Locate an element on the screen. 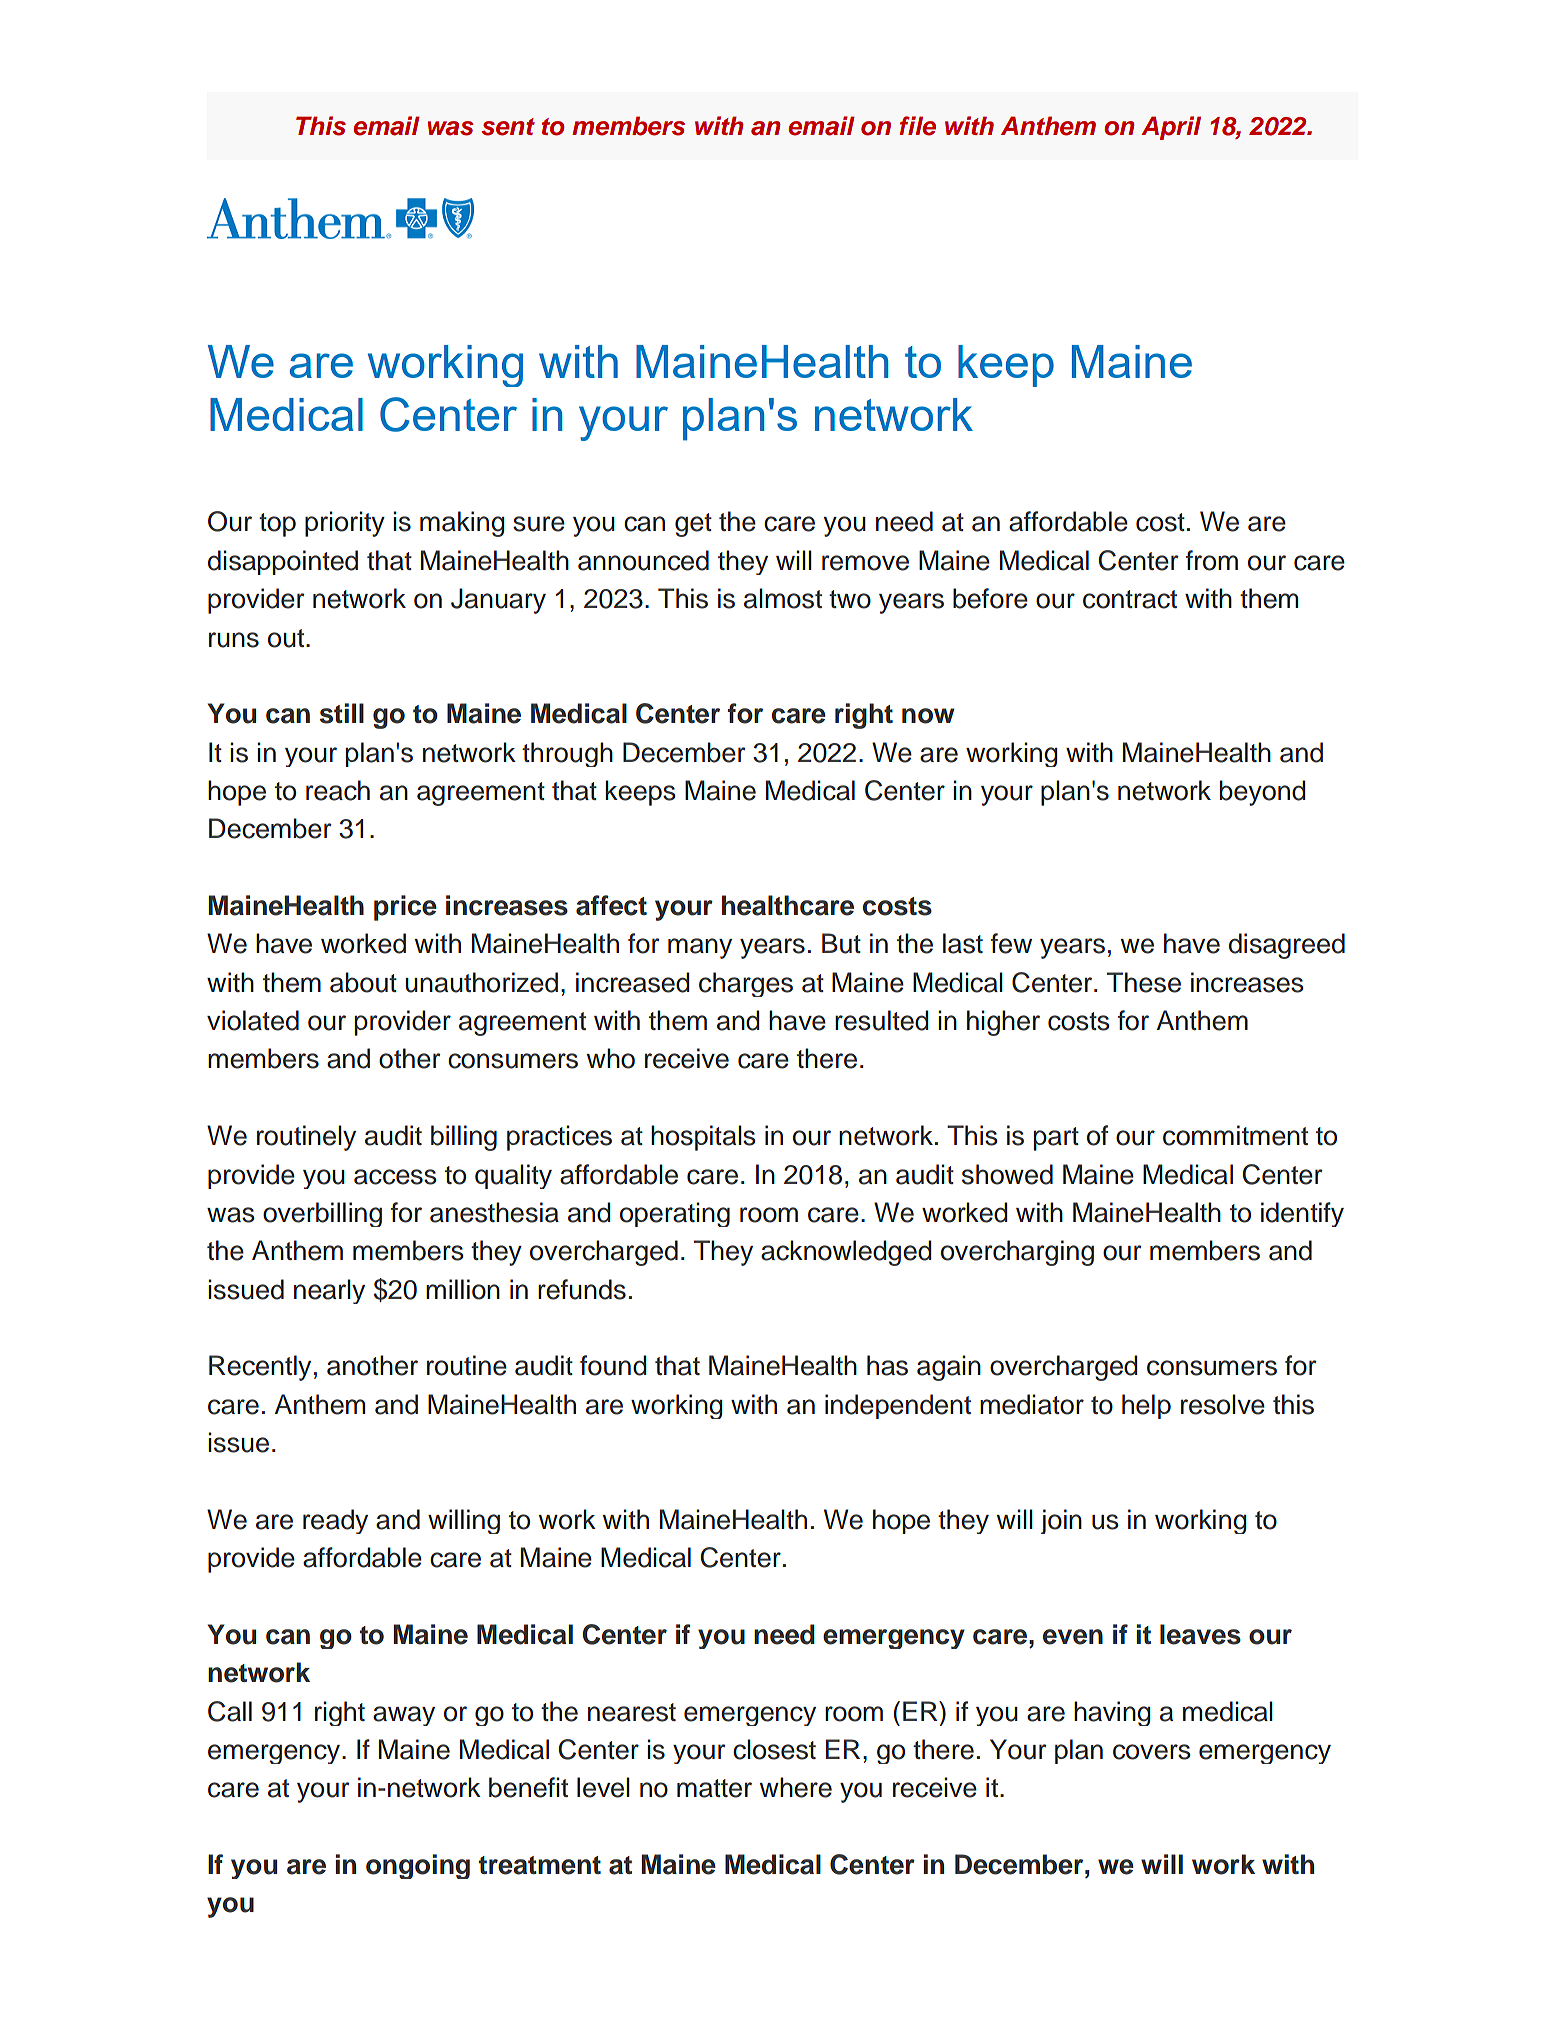  sent is located at coordinates (508, 127).
